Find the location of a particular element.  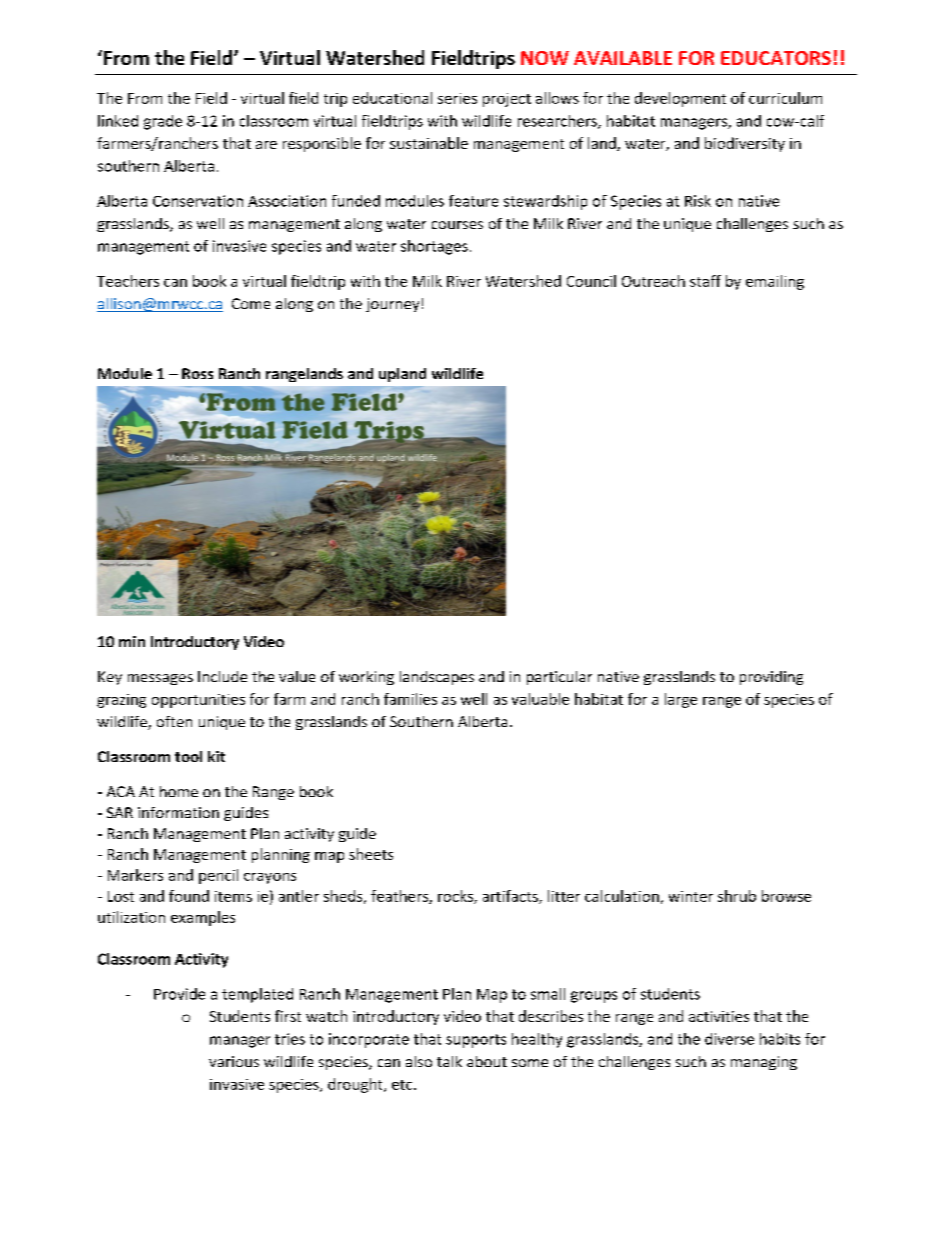

series is located at coordinates (457, 98).
